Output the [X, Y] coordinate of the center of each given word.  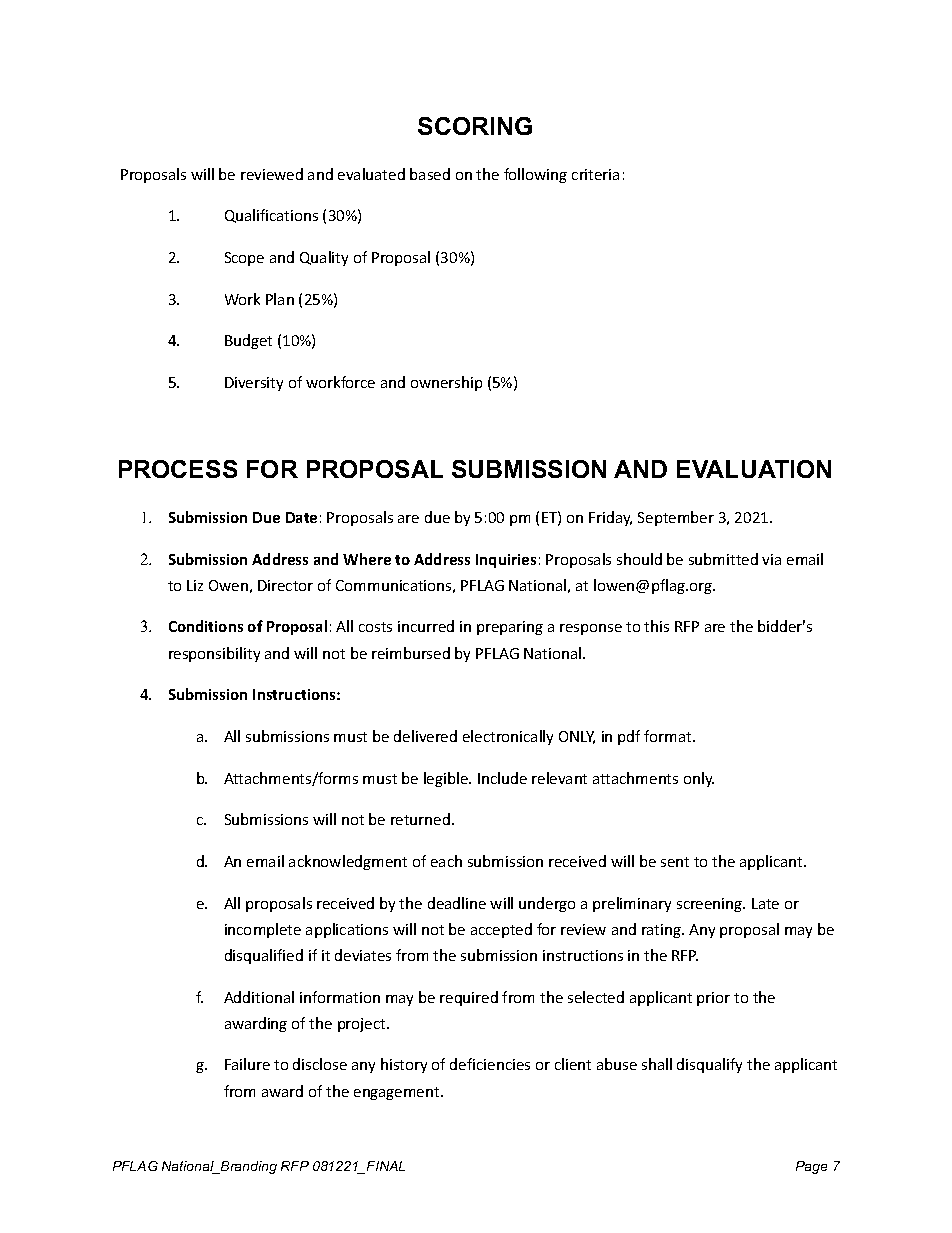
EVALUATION [754, 469]
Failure [247, 1064]
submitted [723, 559]
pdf [629, 737]
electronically [508, 737]
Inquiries [506, 561]
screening [711, 905]
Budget [248, 341]
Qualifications [271, 216]
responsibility [214, 654]
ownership [446, 383]
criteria [595, 174]
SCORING [475, 126]
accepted [501, 930]
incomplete [263, 930]
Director [285, 585]
